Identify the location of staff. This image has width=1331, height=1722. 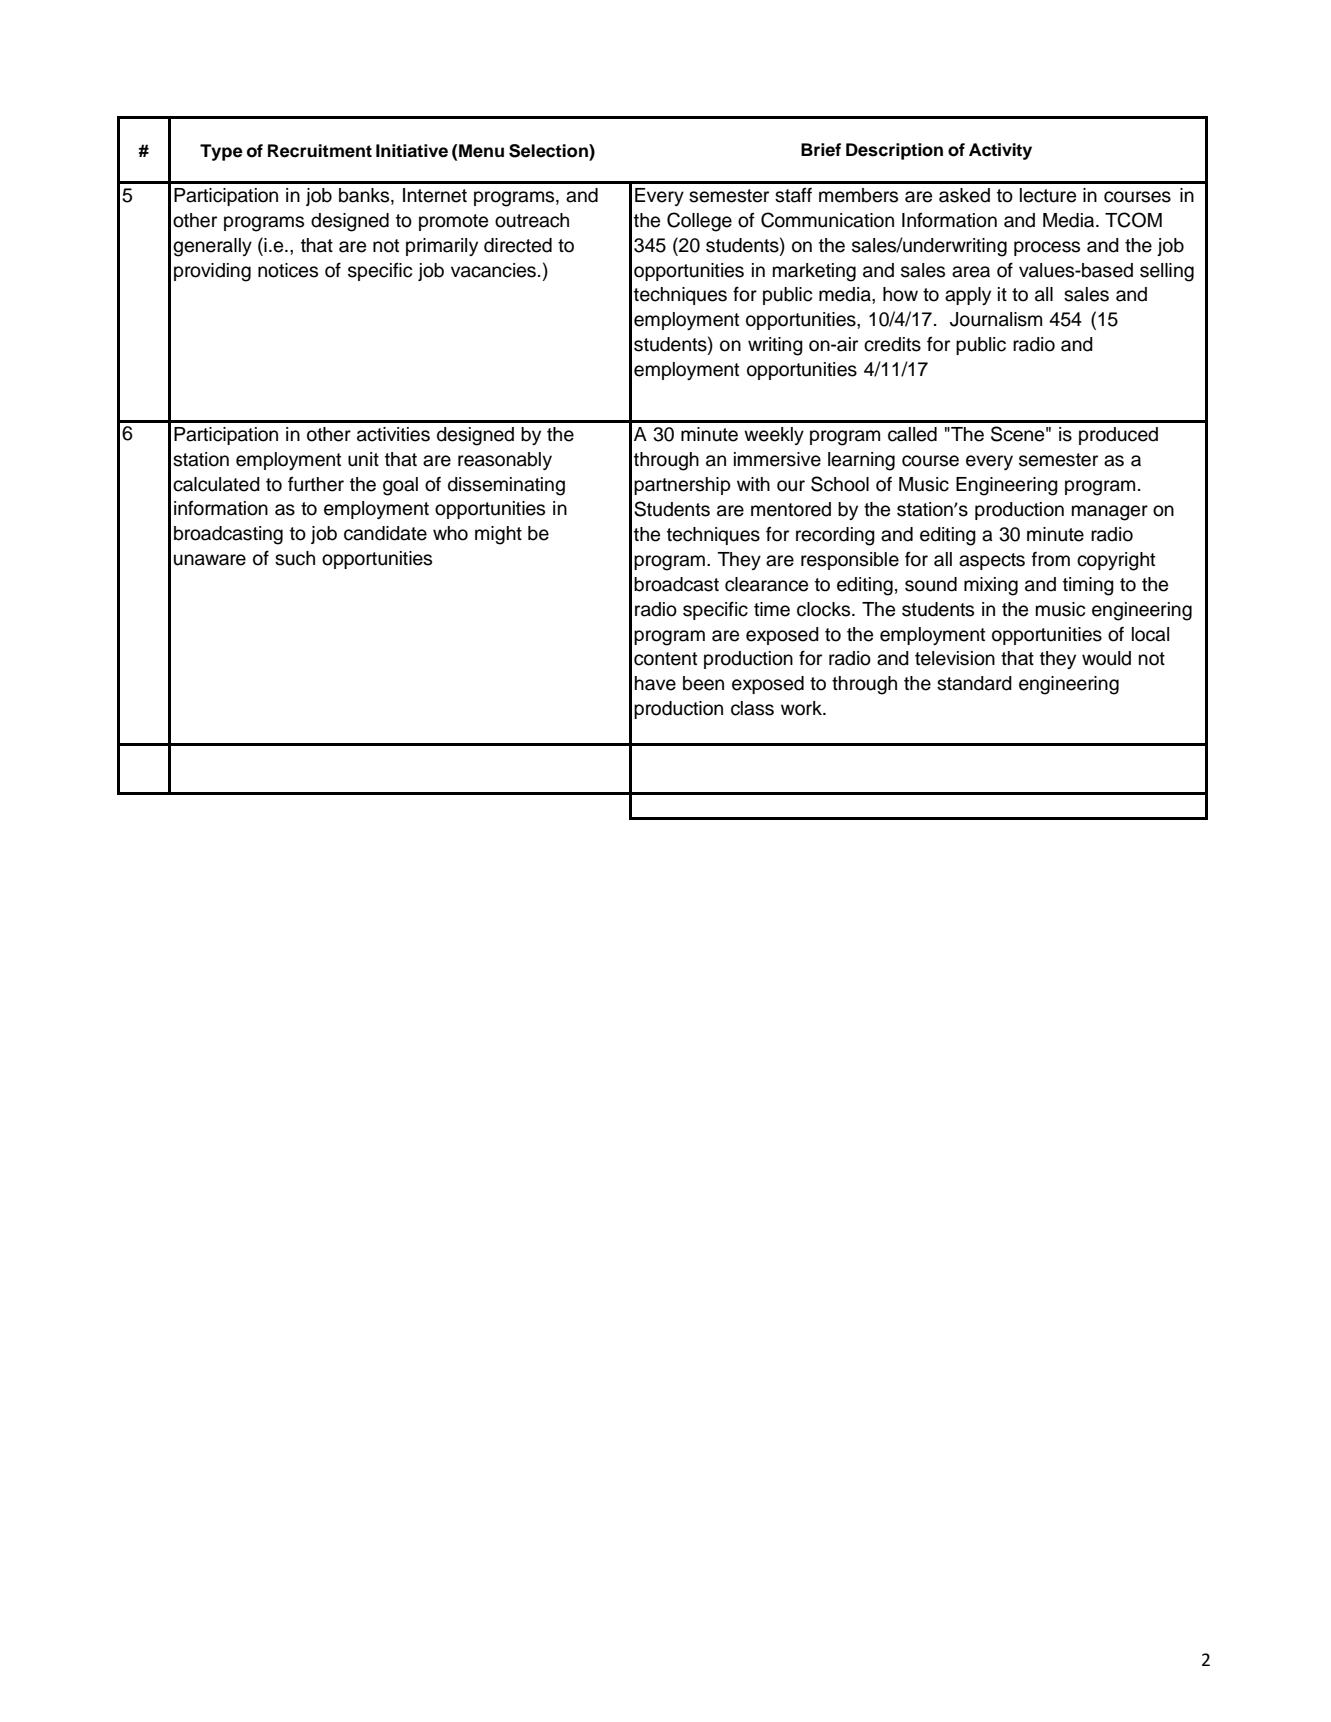
(793, 195).
